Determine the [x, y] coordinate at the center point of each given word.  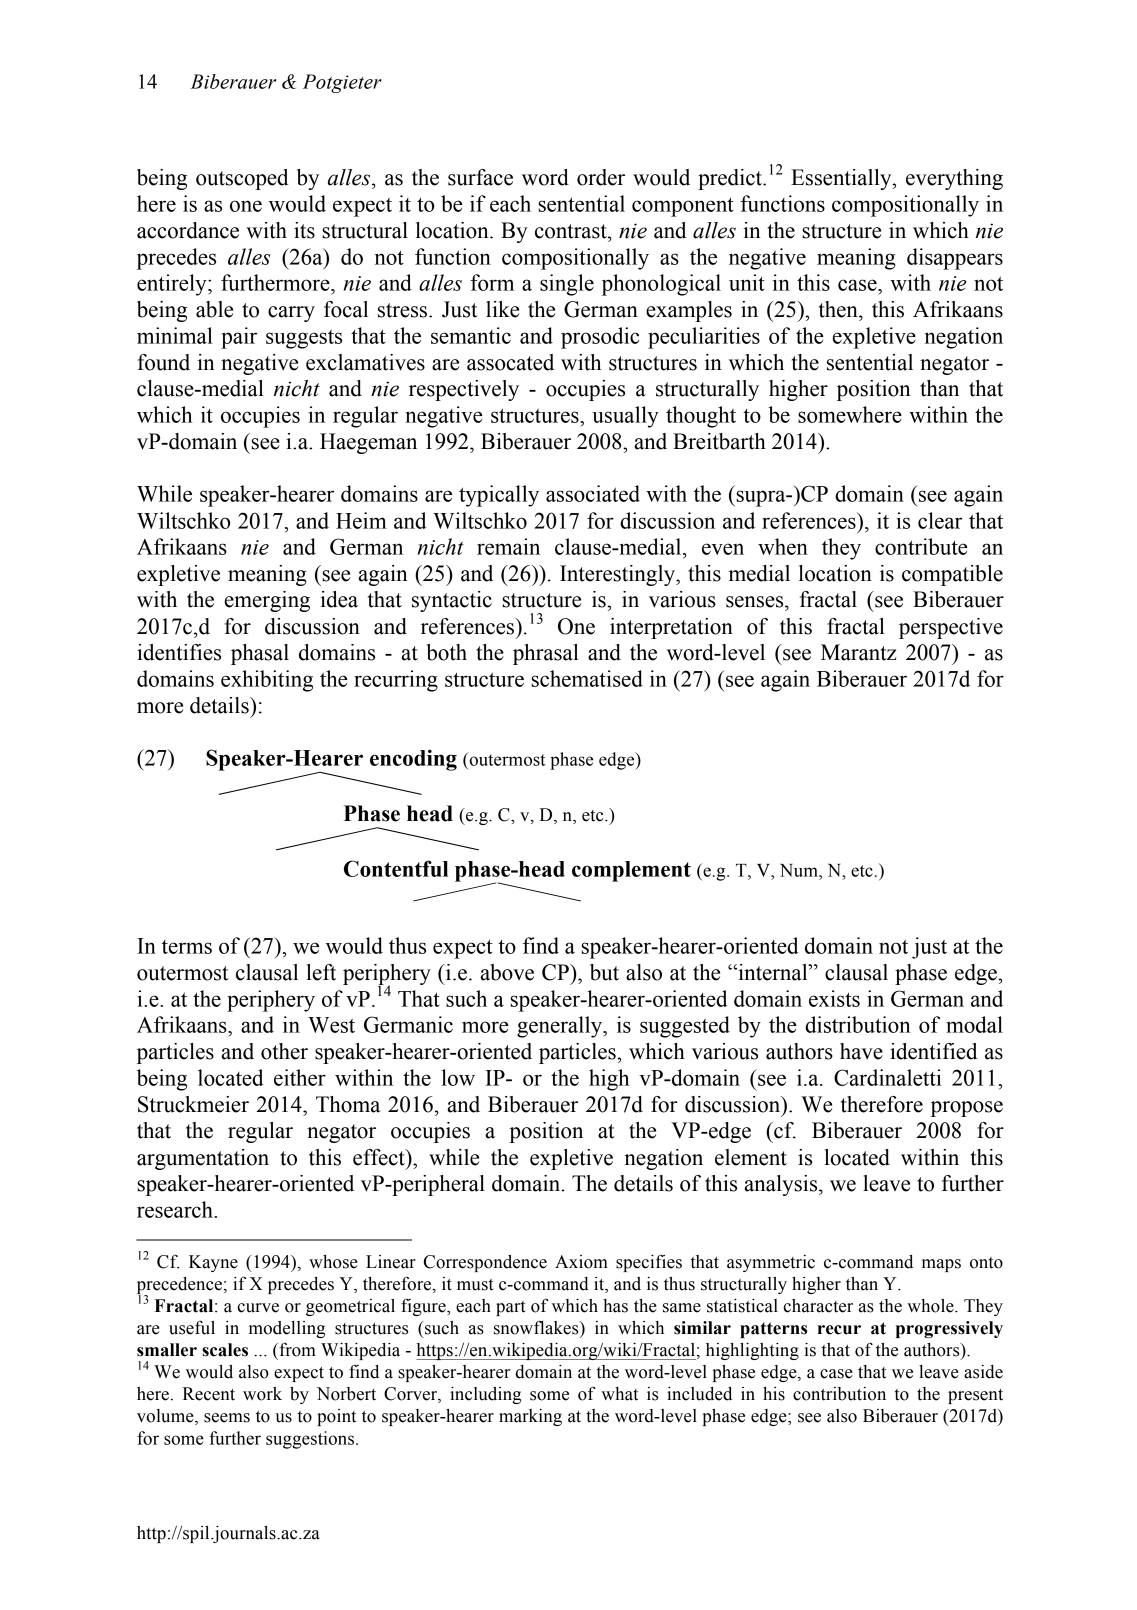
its [304, 230]
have [861, 1051]
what [619, 1394]
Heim [361, 520]
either [300, 1077]
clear [940, 520]
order [601, 177]
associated [593, 493]
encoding [413, 760]
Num [800, 870]
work [262, 1394]
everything [954, 179]
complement [631, 871]
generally [561, 1027]
